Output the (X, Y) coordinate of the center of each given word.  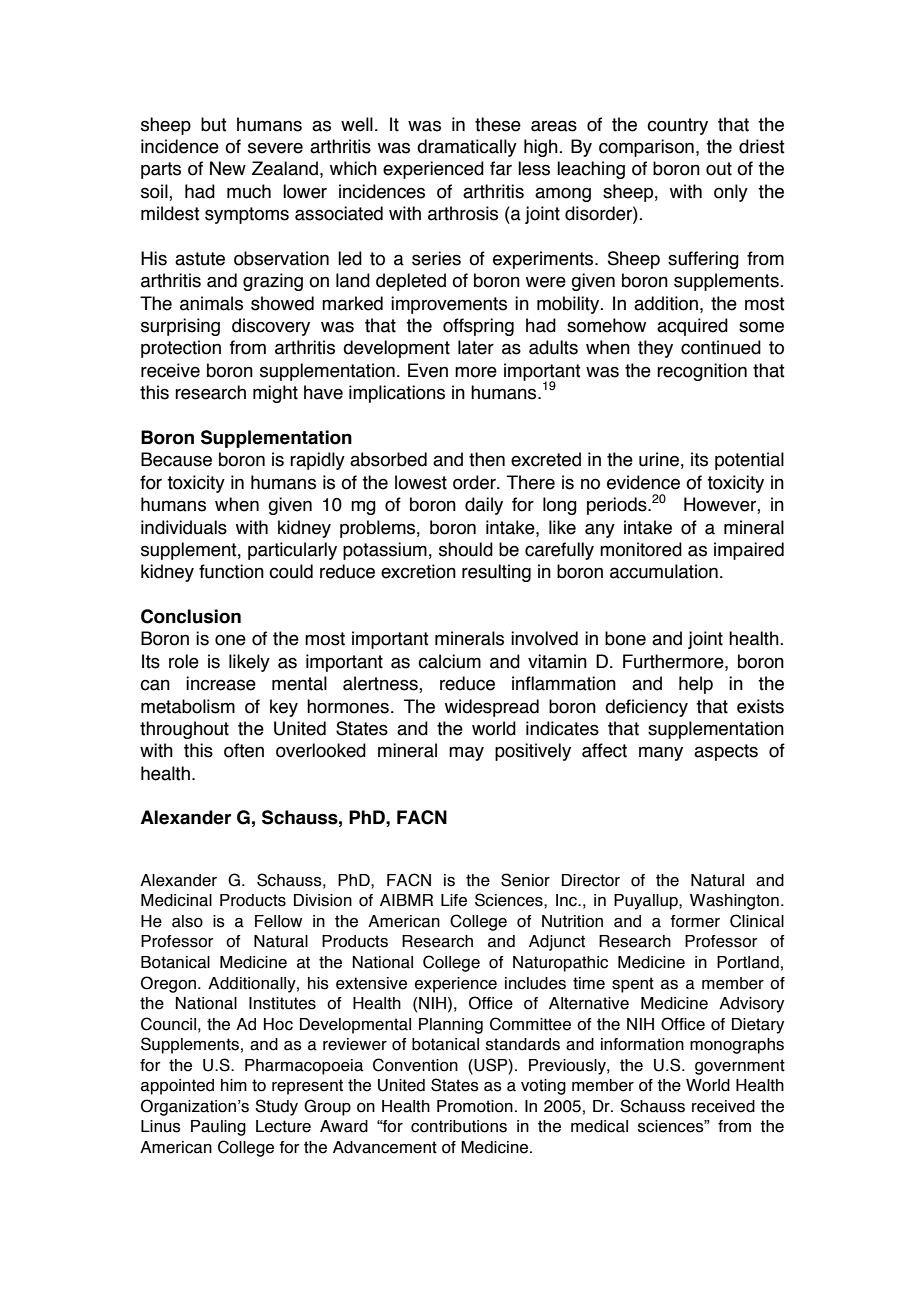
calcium (449, 661)
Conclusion (191, 616)
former (695, 921)
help (696, 685)
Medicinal (176, 900)
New (228, 168)
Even (428, 370)
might (275, 394)
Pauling (218, 1128)
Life (454, 900)
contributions (459, 1126)
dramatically (467, 148)
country (677, 126)
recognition (702, 372)
